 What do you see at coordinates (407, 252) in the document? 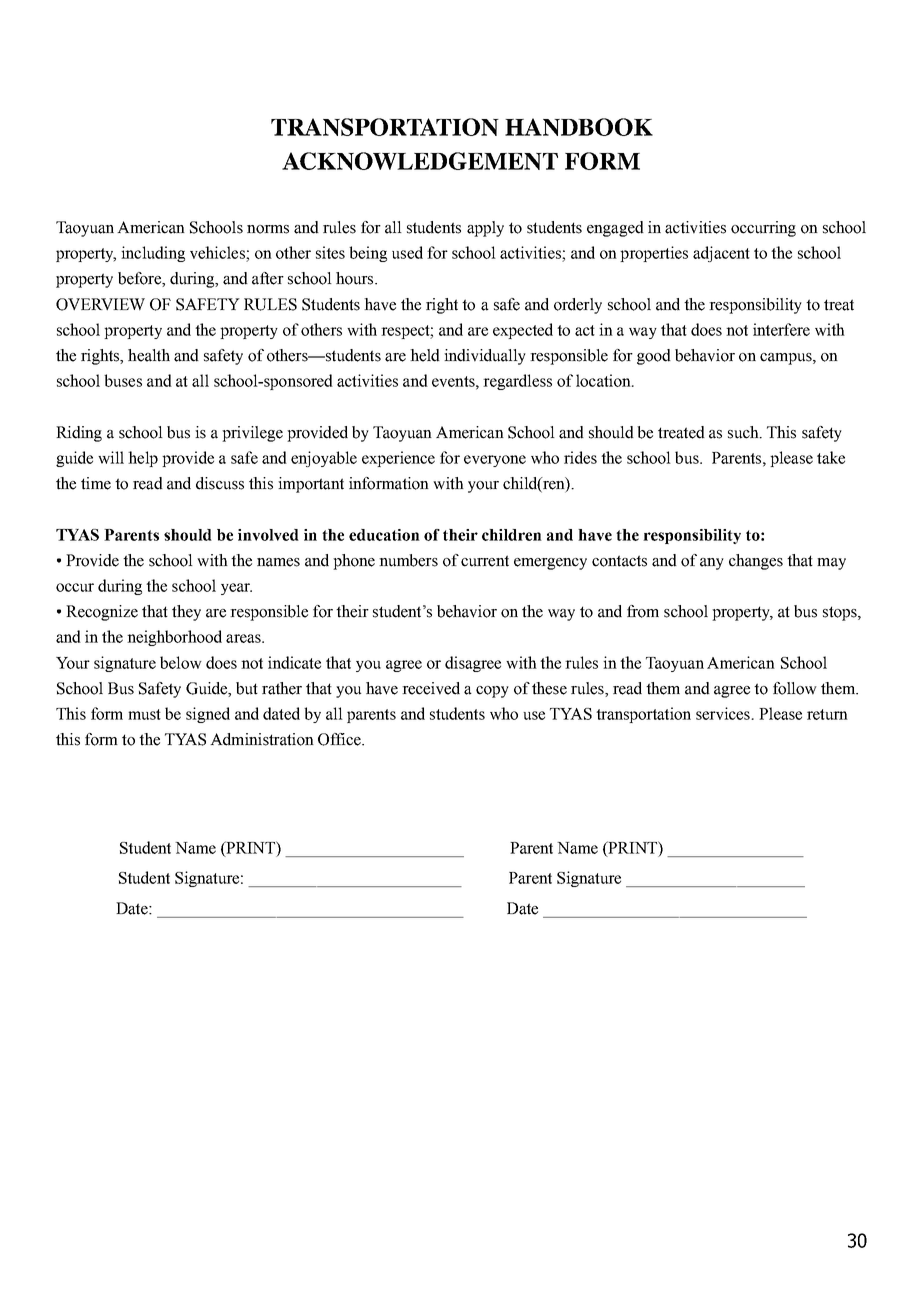
I see `used` at bounding box center [407, 252].
